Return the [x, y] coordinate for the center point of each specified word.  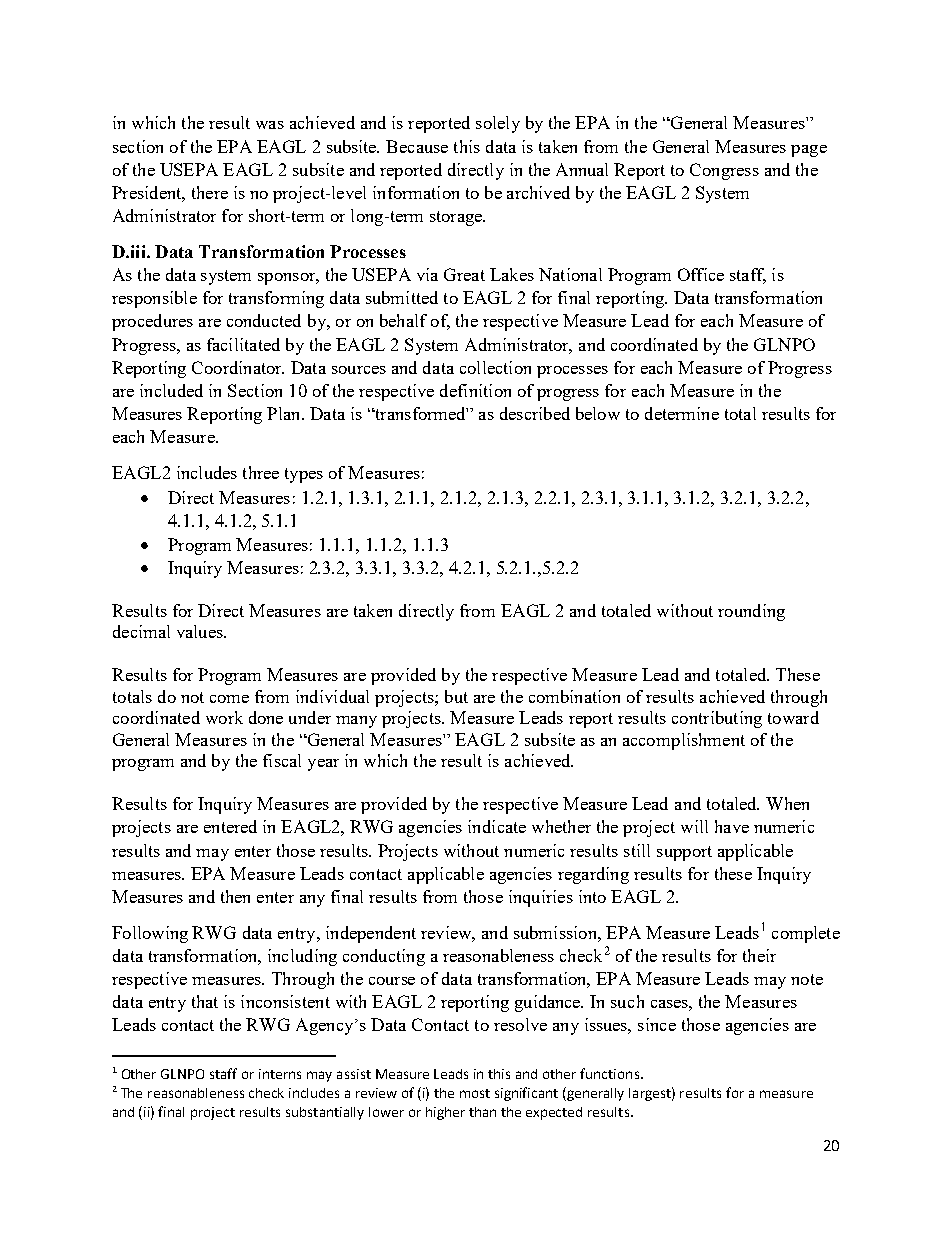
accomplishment [684, 741]
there [210, 192]
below [598, 413]
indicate [497, 826]
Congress [724, 171]
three [261, 472]
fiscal [282, 760]
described [535, 413]
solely [498, 124]
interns [280, 1074]
